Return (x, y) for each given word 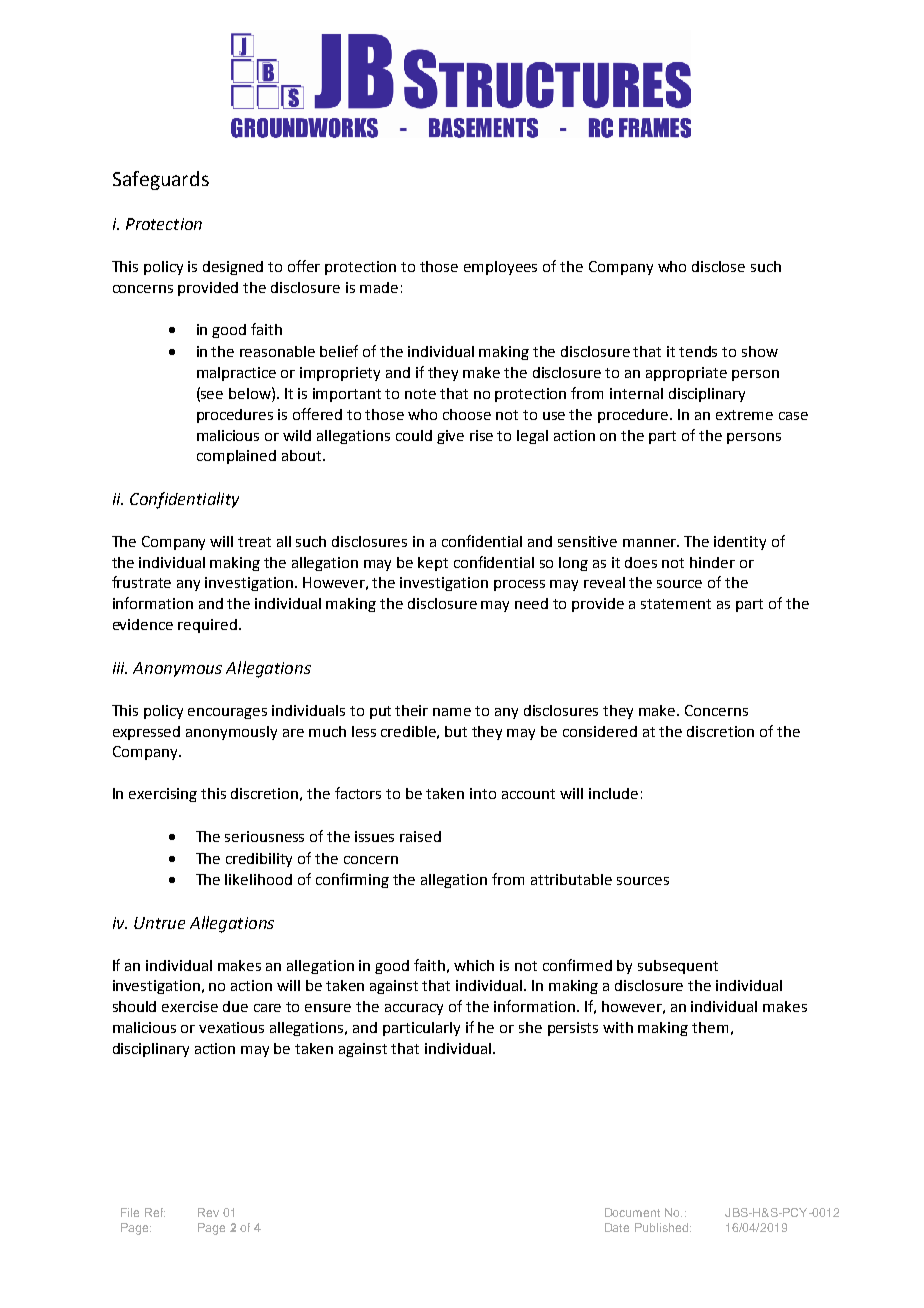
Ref (155, 1212)
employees (500, 268)
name (452, 712)
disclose (718, 266)
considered (600, 731)
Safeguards (161, 180)
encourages (227, 713)
